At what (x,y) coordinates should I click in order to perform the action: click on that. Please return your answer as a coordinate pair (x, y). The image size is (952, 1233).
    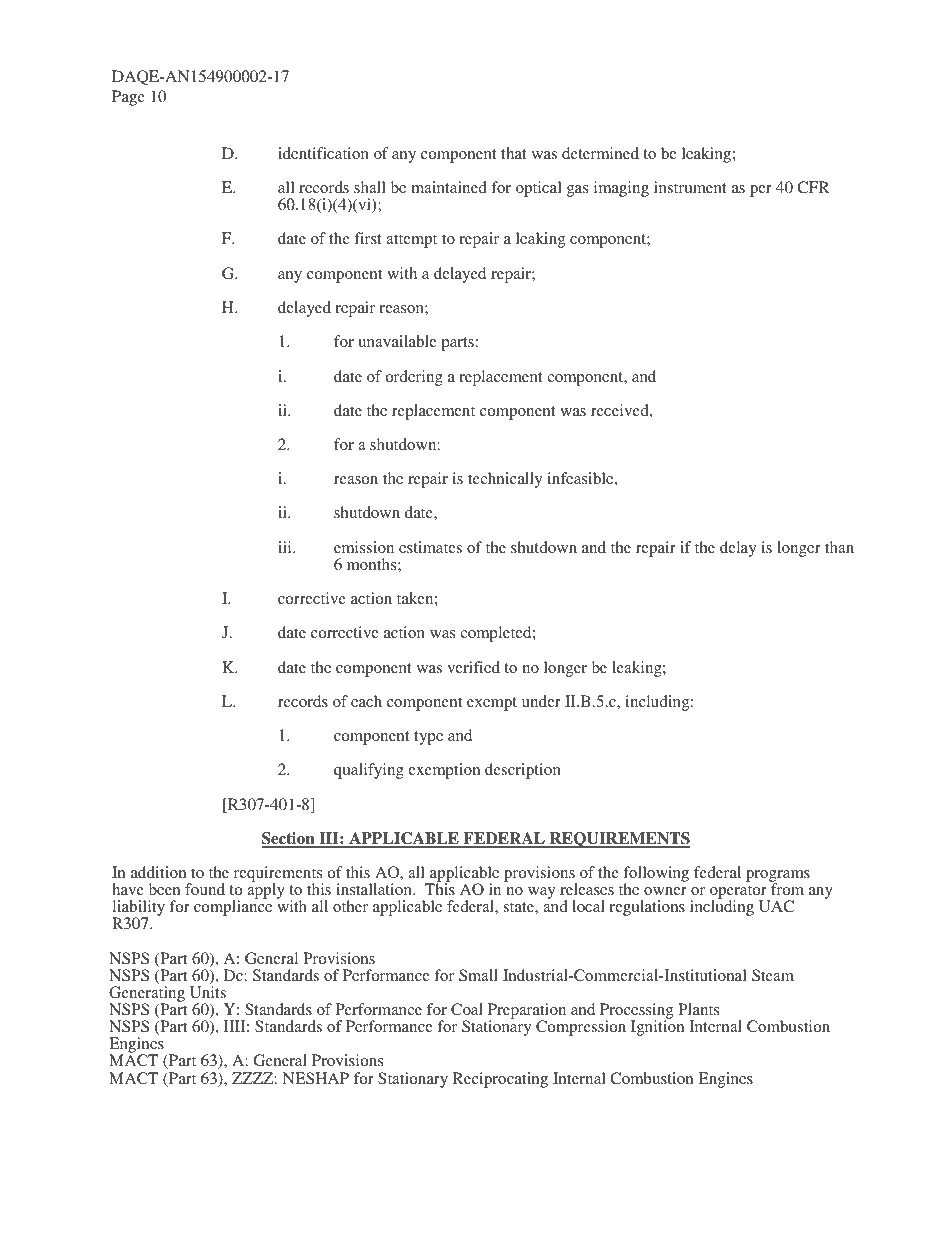
    Looking at the image, I should click on (514, 153).
